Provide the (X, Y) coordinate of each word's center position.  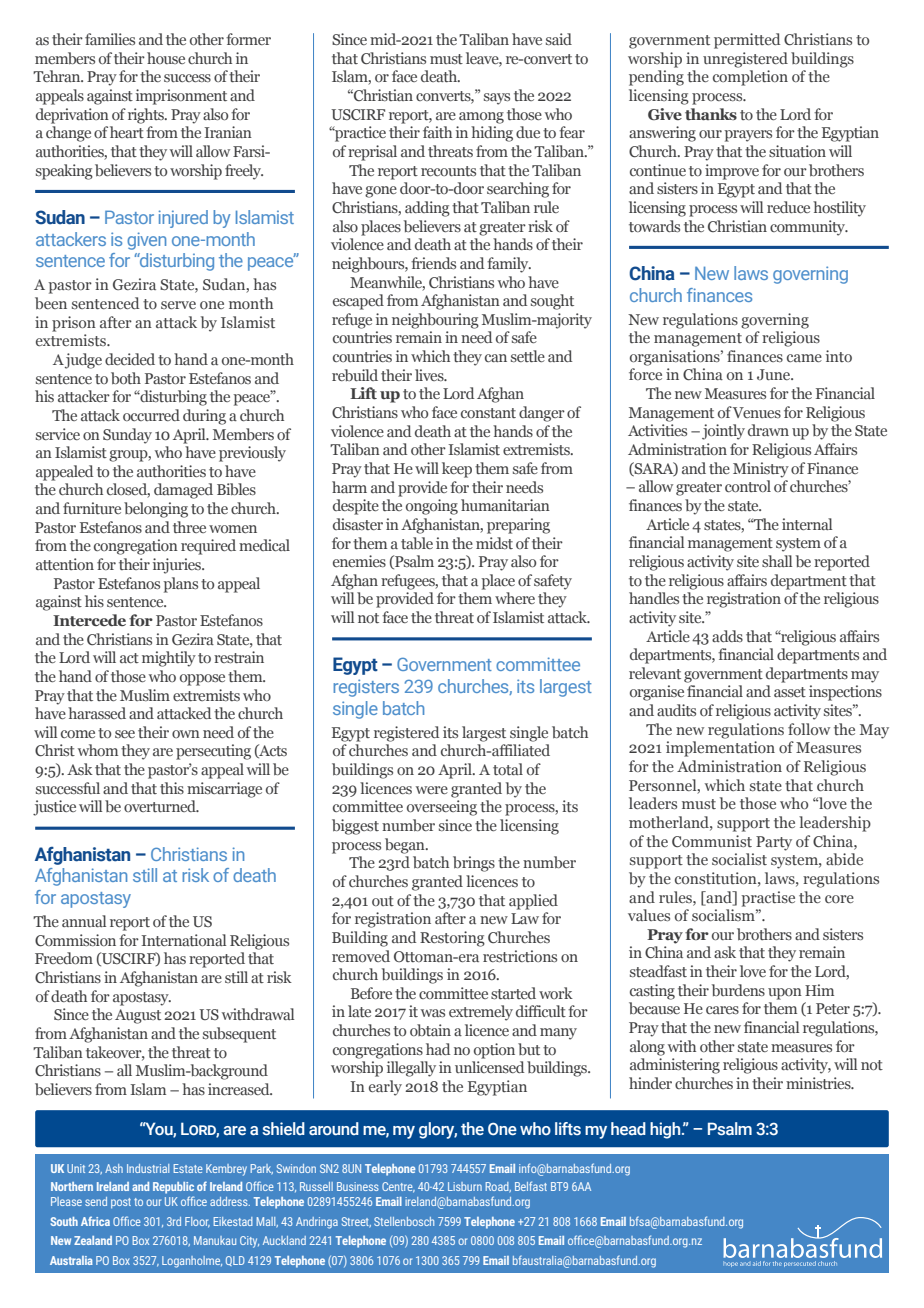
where (515, 598)
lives (430, 375)
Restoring (452, 939)
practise (768, 899)
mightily (169, 659)
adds (727, 636)
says (497, 99)
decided (130, 359)
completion (750, 78)
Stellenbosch (404, 1221)
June (775, 374)
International (183, 940)
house (166, 58)
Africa (95, 1221)
